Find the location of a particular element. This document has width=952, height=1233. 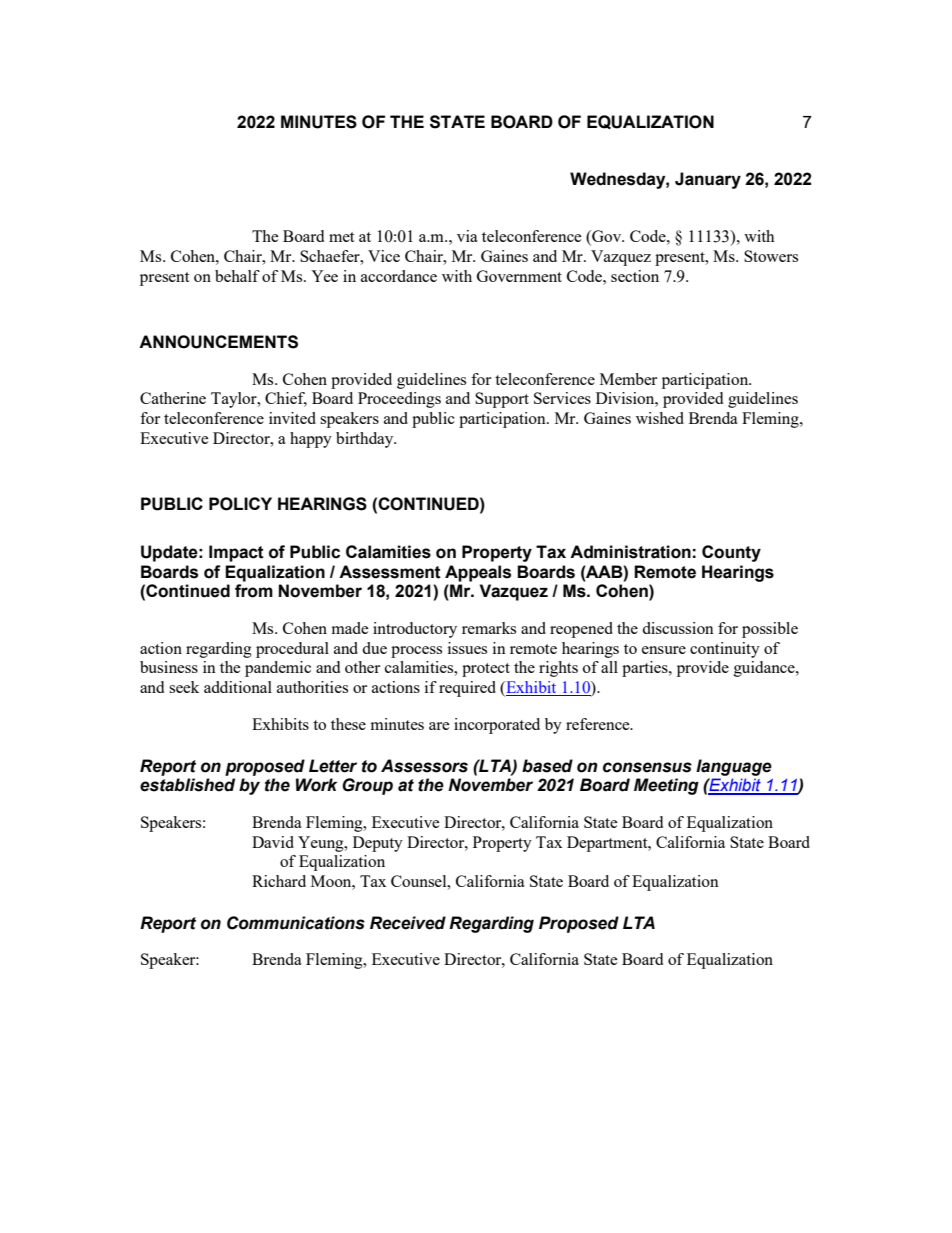

protect is located at coordinates (486, 670).
